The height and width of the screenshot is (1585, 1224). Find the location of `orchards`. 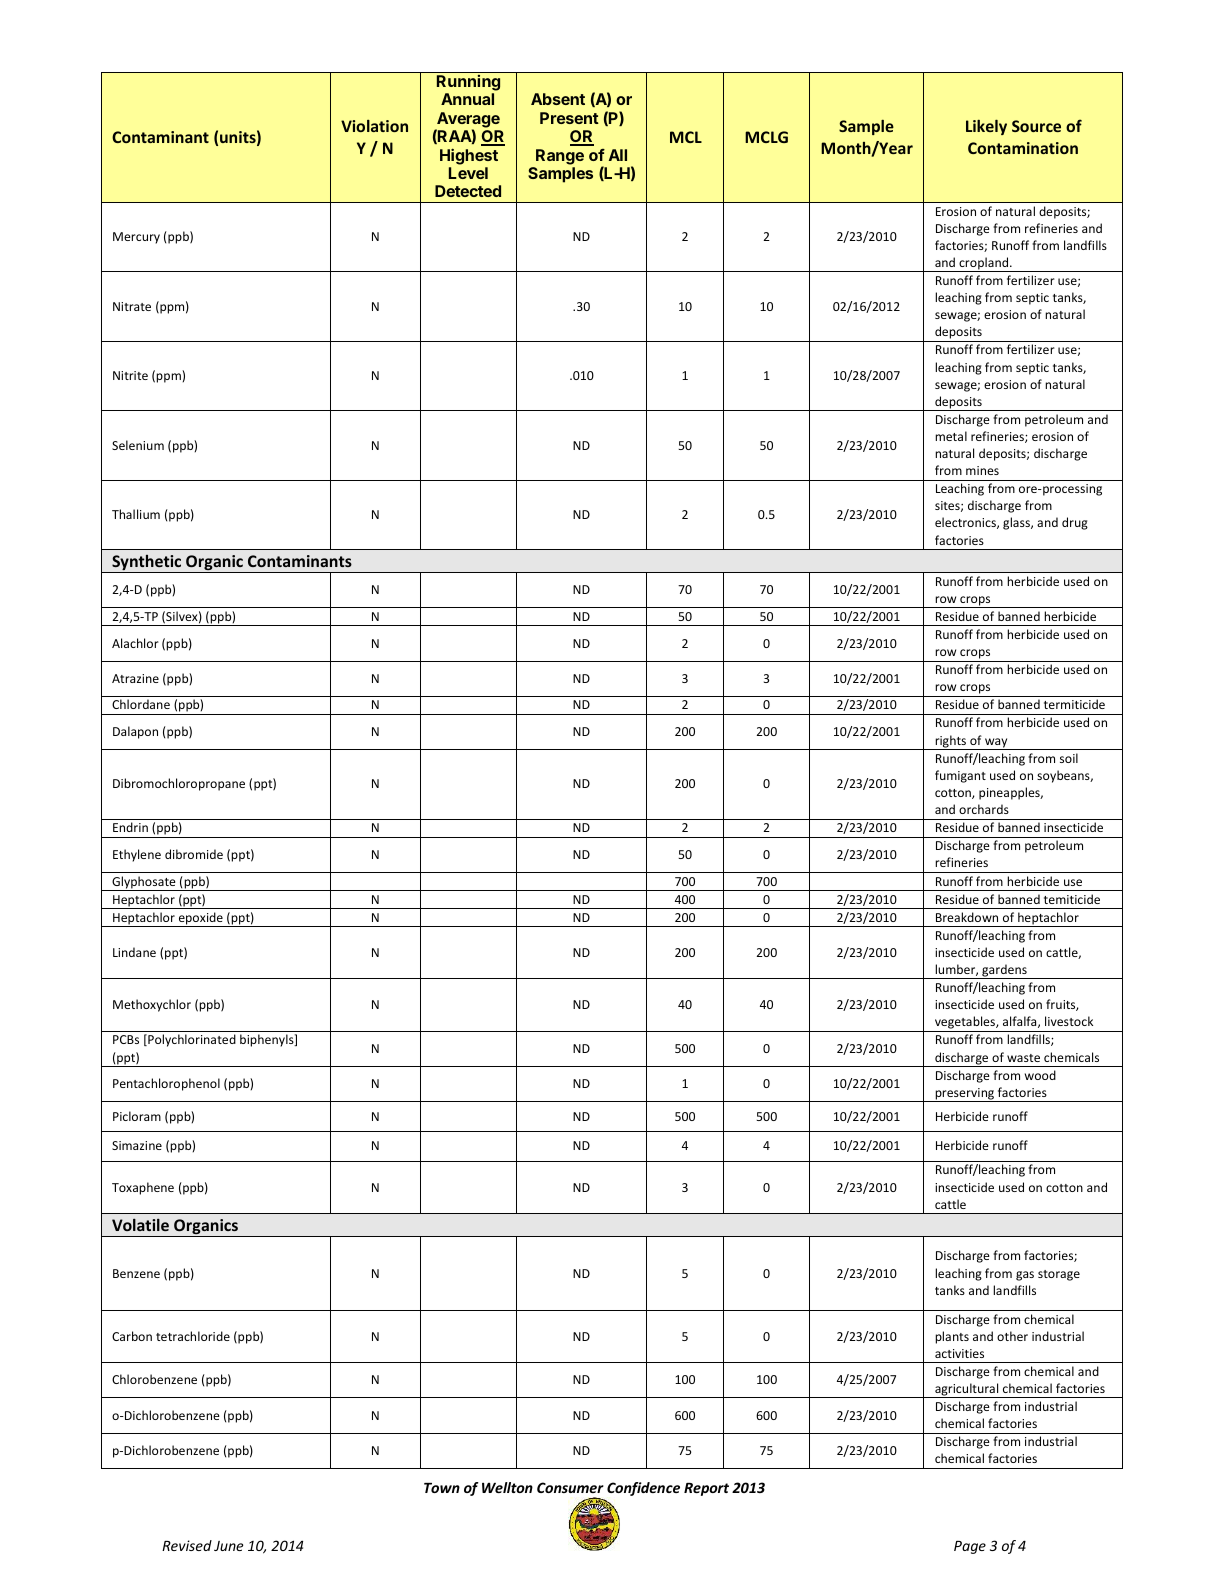

orchards is located at coordinates (984, 809).
